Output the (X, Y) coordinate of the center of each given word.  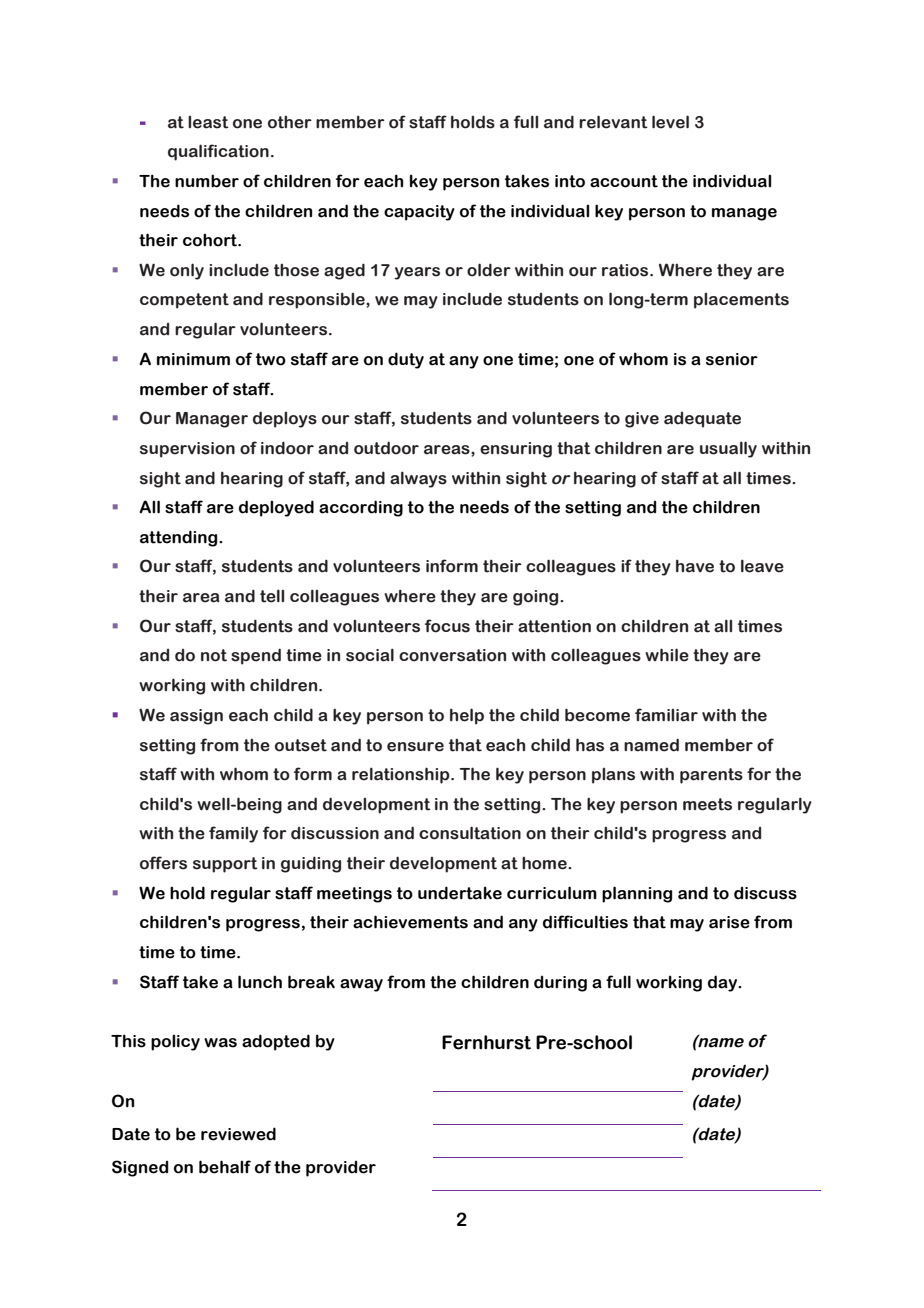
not (214, 655)
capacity (419, 213)
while (667, 655)
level (670, 122)
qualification (218, 152)
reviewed (238, 1134)
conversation (452, 655)
